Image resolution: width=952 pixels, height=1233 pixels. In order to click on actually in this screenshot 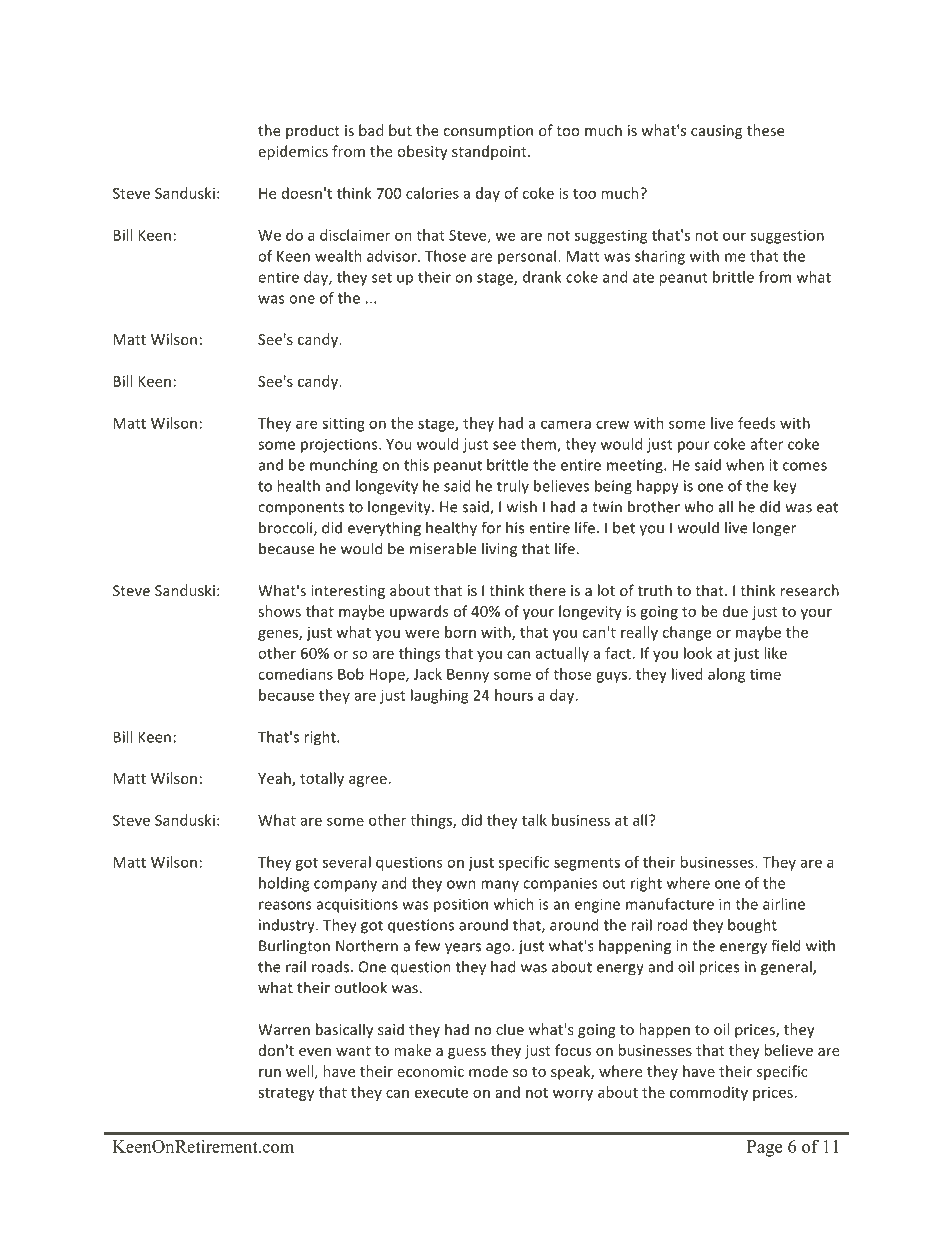, I will do `click(562, 654)`.
